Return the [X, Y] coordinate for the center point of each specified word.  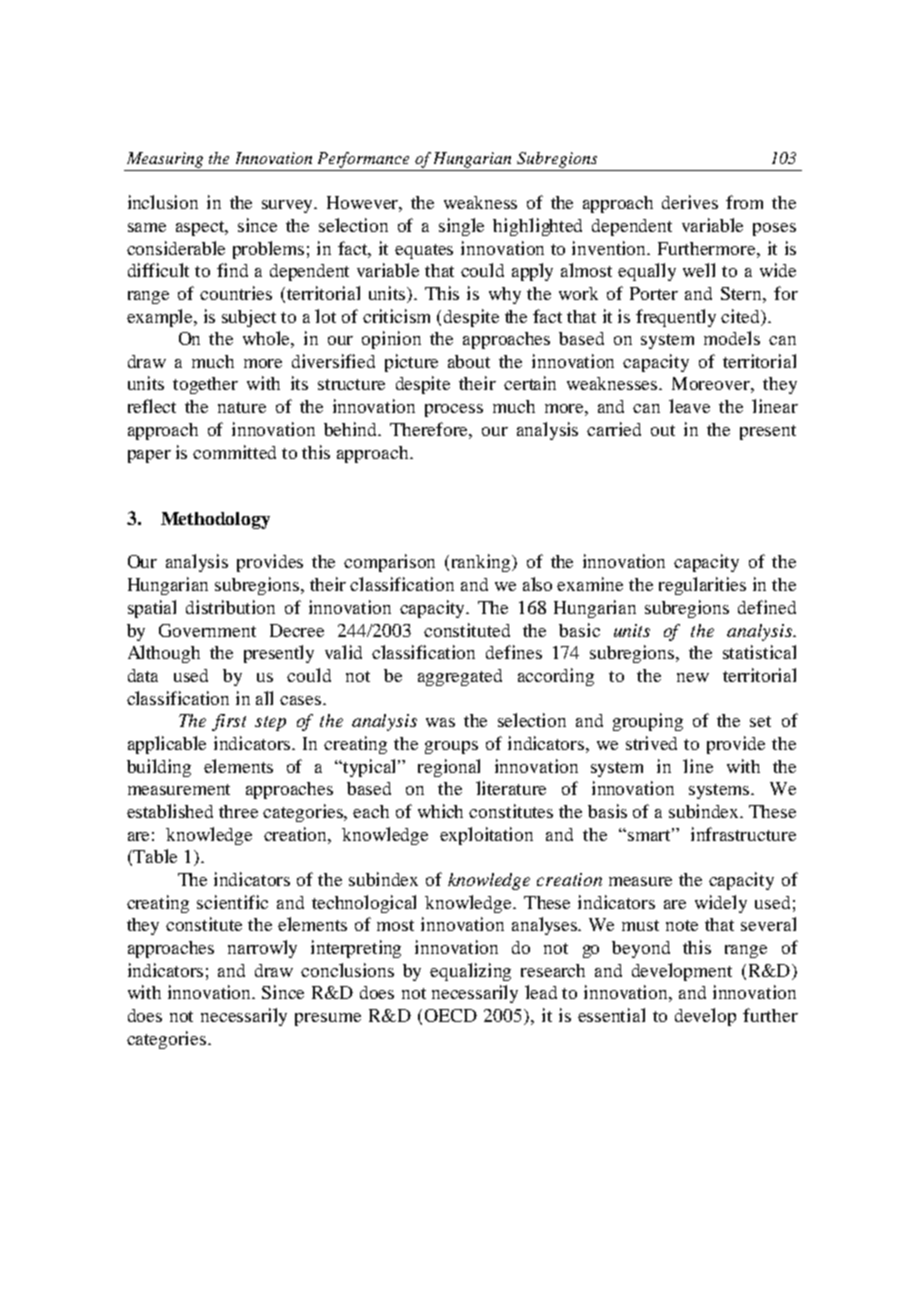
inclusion [163, 202]
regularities [702, 586]
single [461, 227]
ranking [483, 563]
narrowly [262, 949]
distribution [230, 607]
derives [690, 202]
